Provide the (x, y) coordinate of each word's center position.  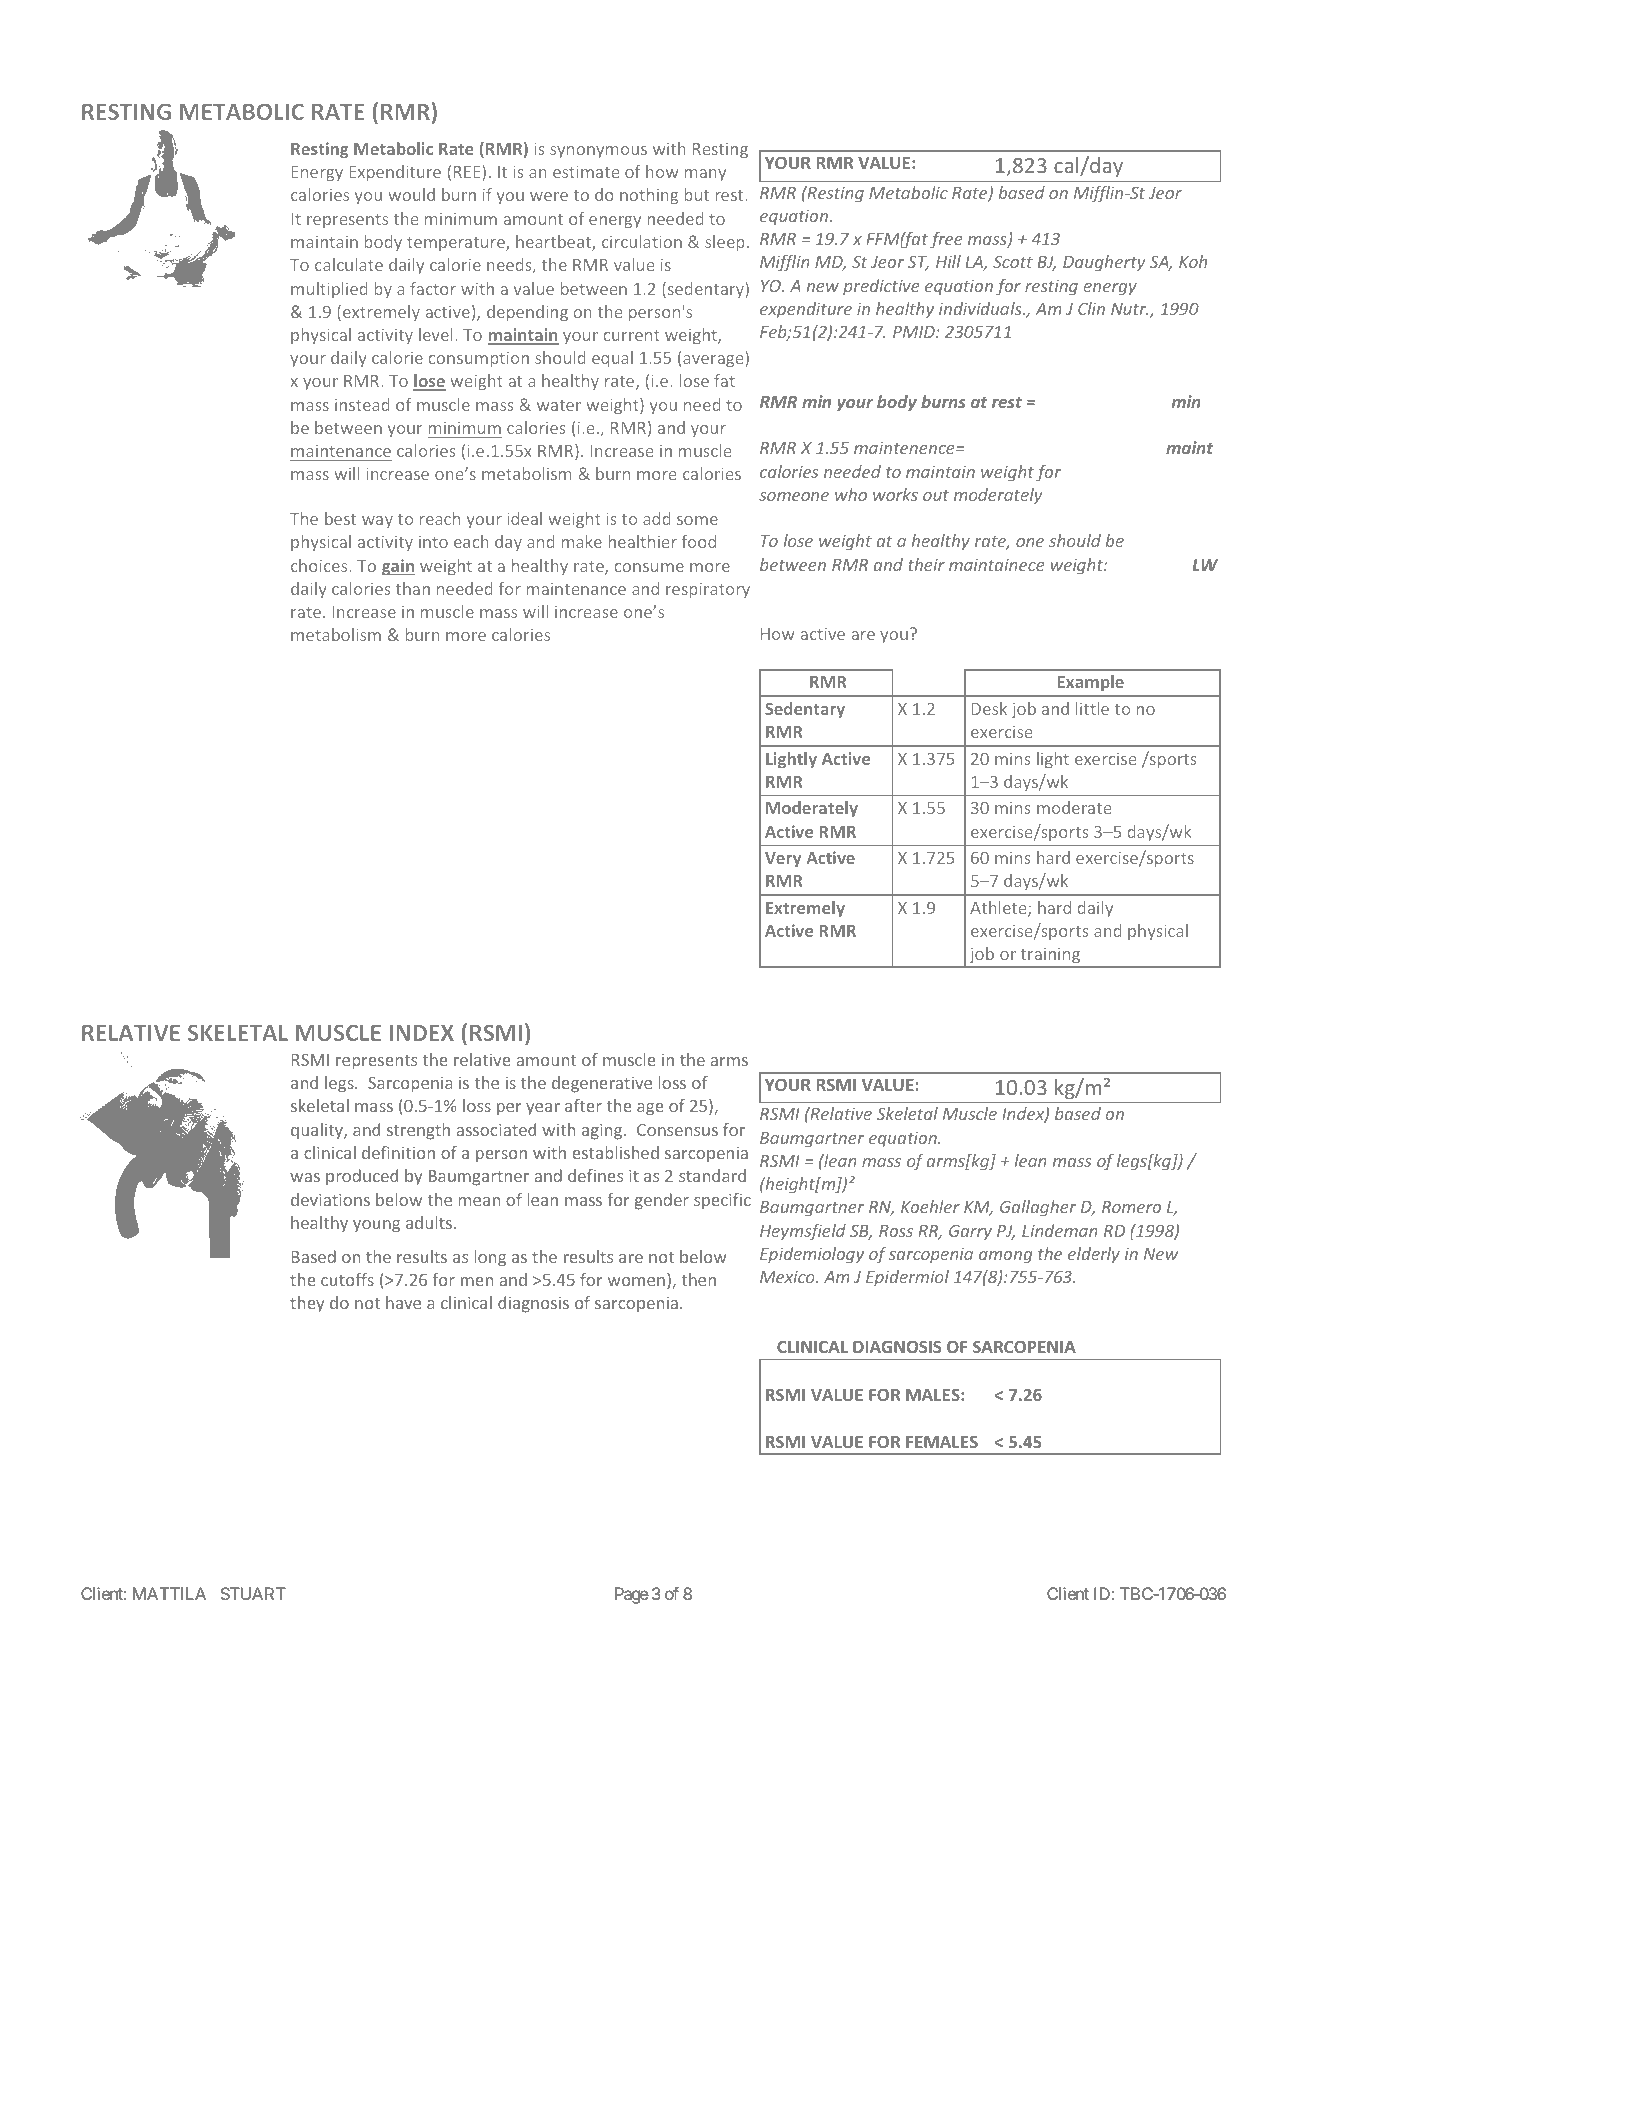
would (411, 194)
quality (318, 1131)
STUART (253, 1593)
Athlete (999, 909)
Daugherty (1104, 263)
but (697, 194)
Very (783, 859)
